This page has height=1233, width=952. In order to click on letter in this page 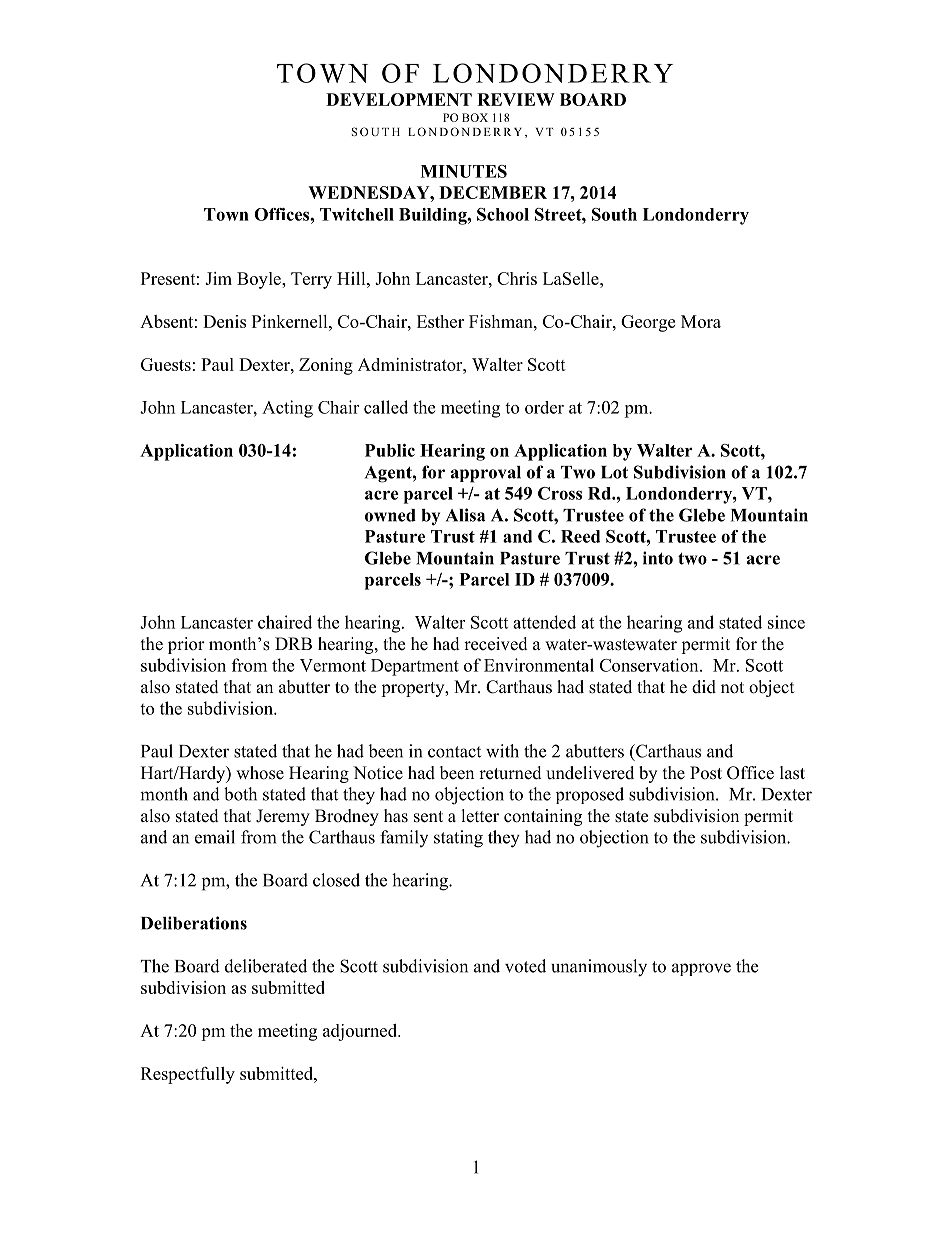, I will do `click(480, 816)`.
